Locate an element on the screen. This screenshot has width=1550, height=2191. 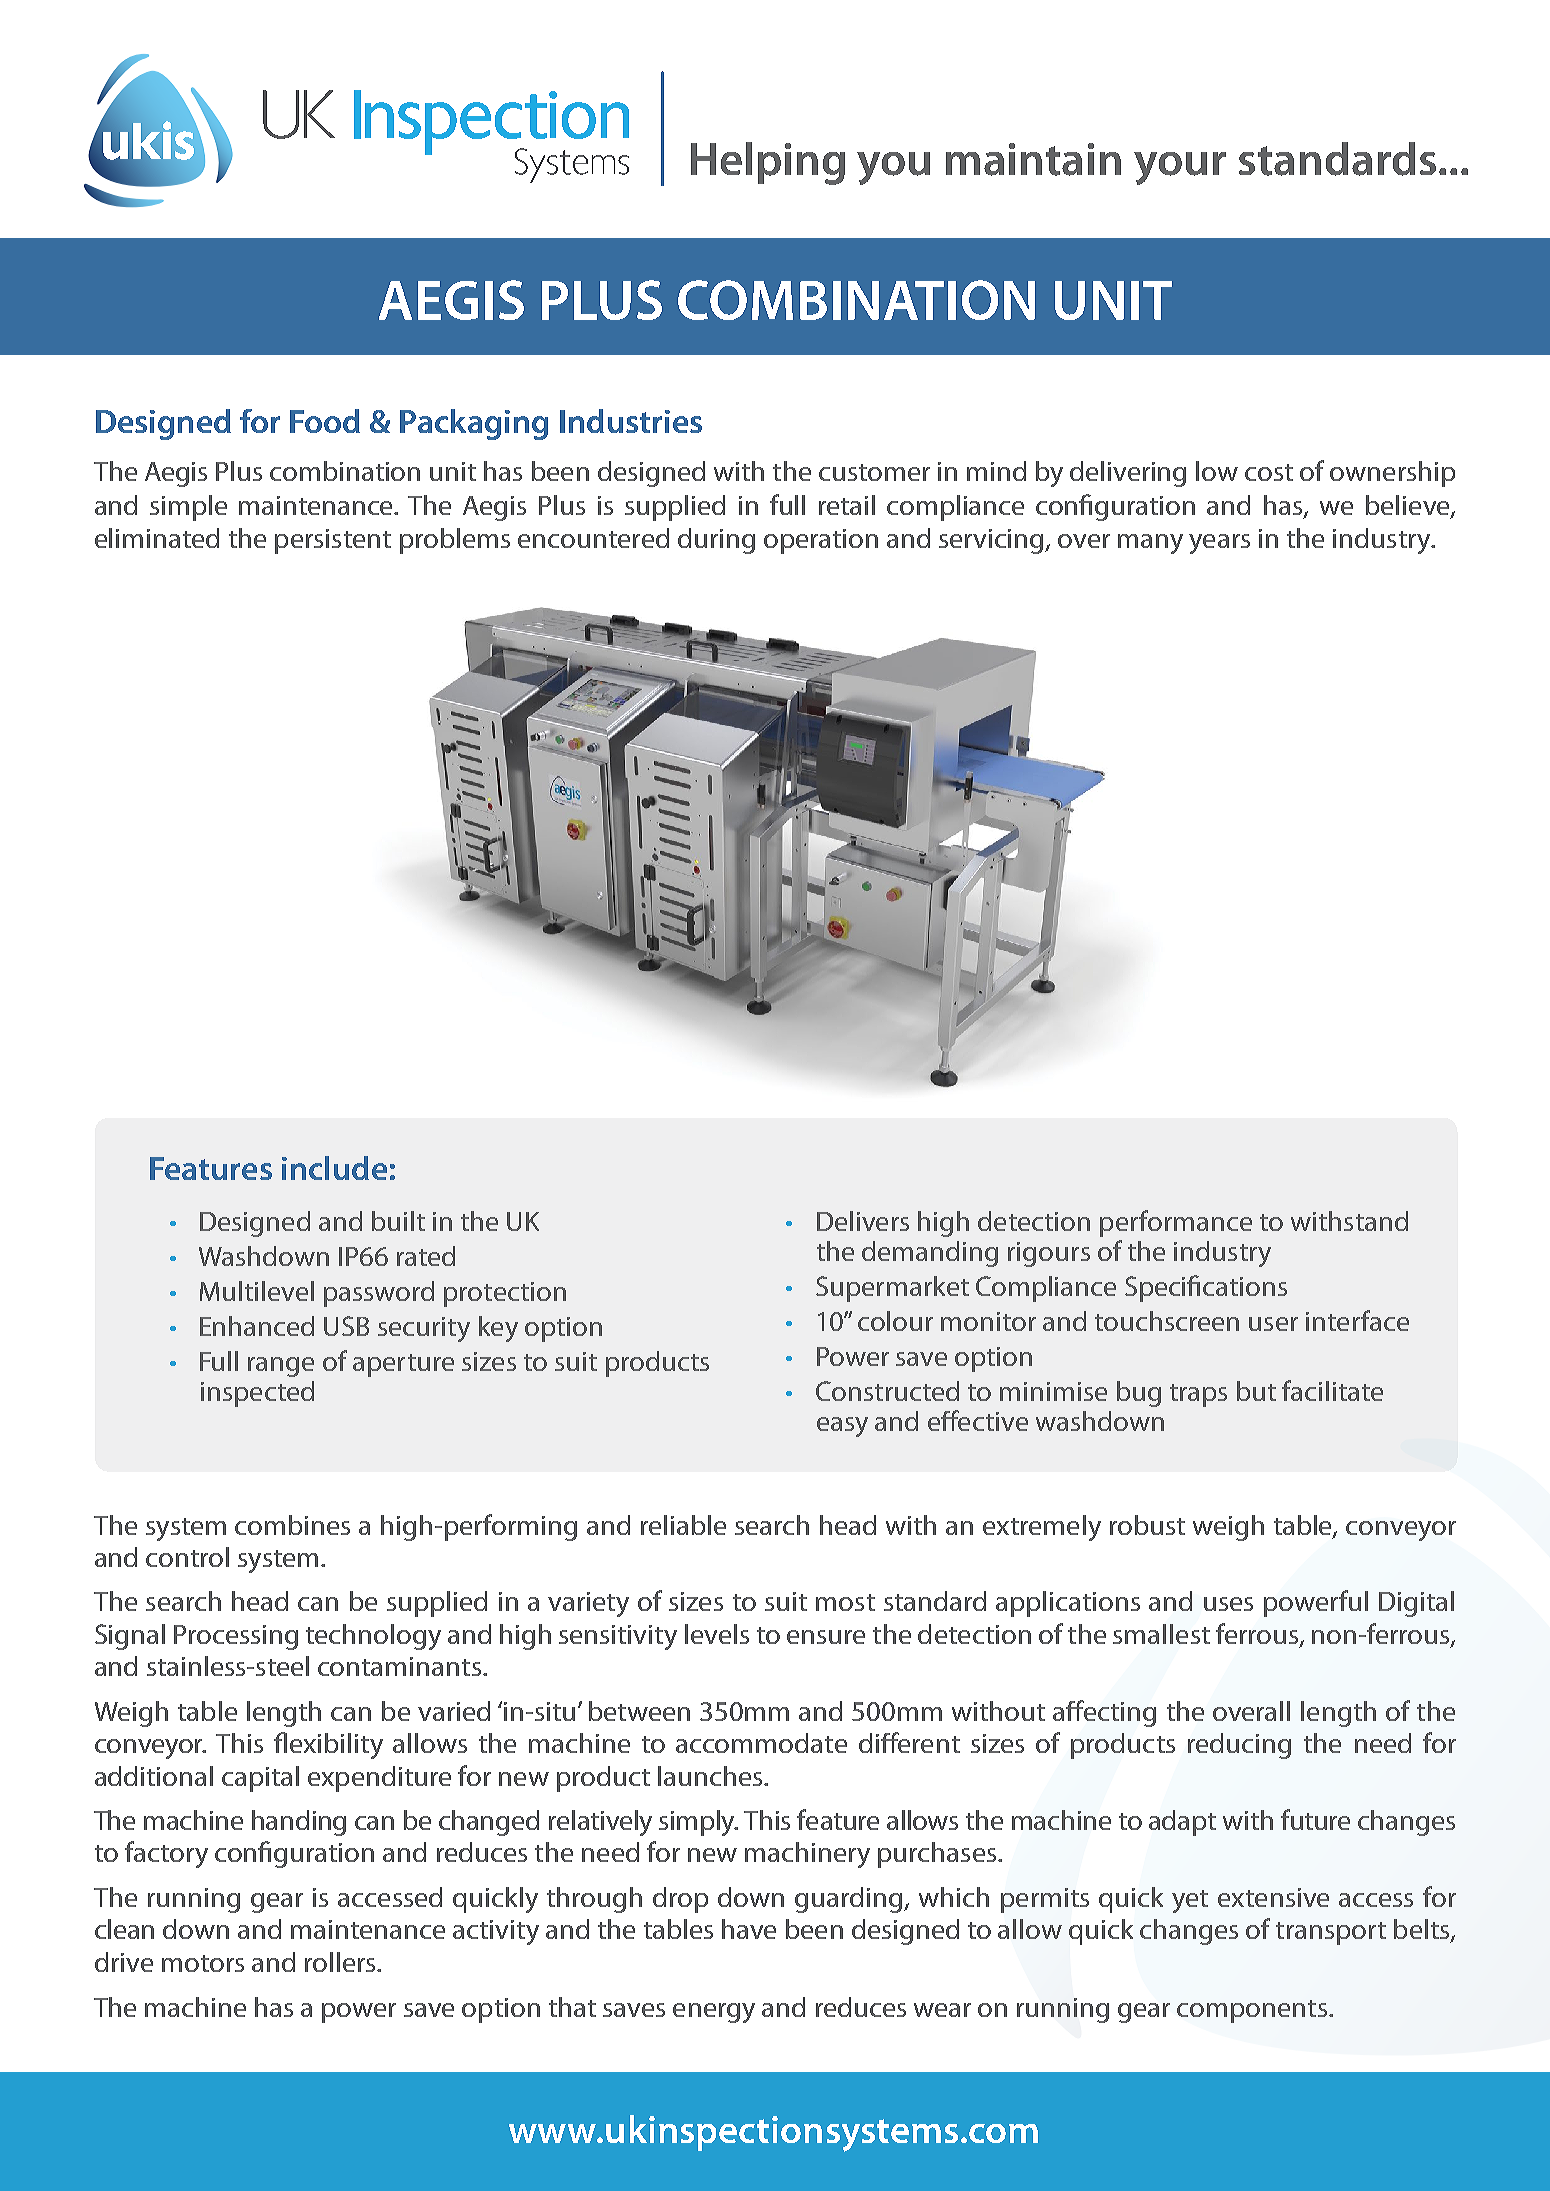
Helping is located at coordinates (768, 163).
